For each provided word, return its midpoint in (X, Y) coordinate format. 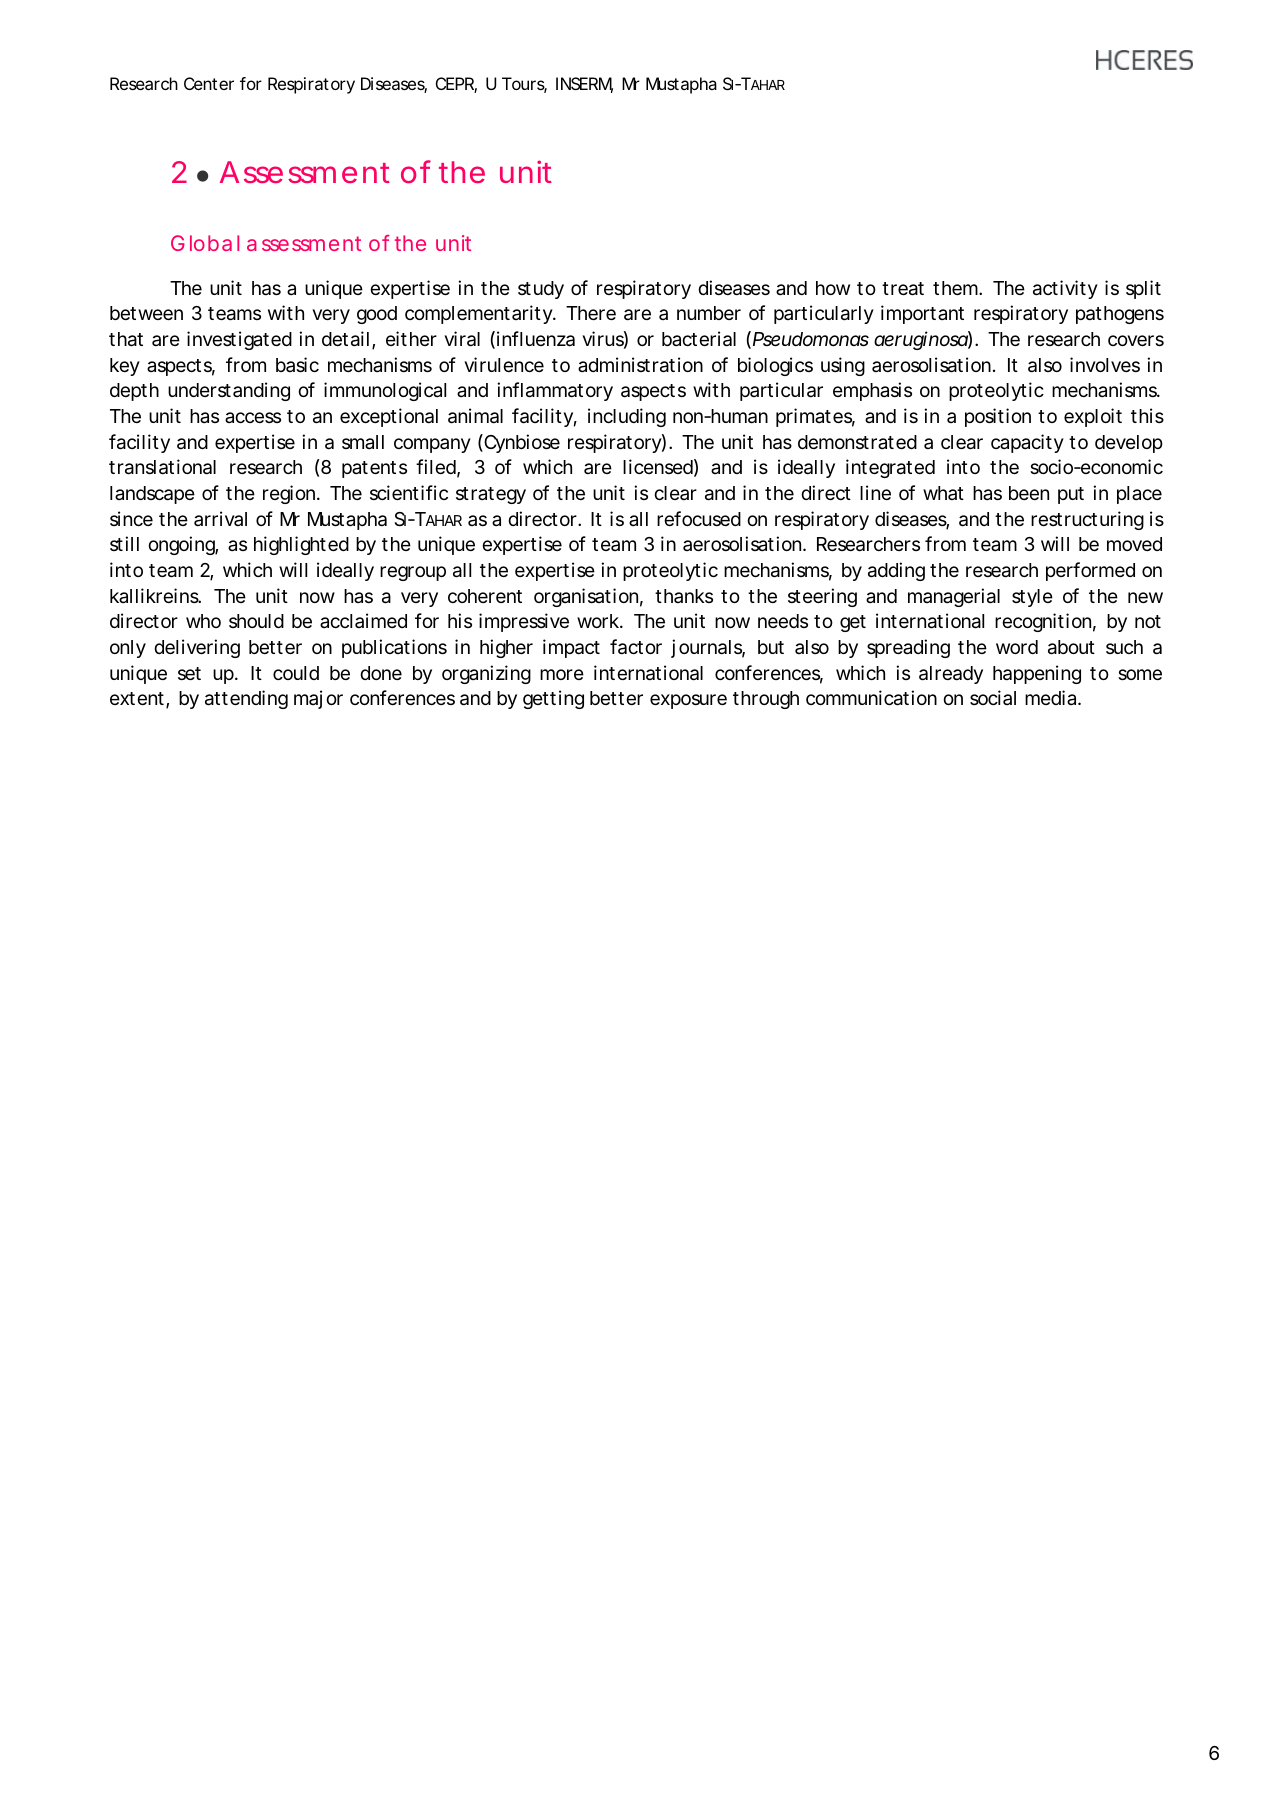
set (189, 673)
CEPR (455, 85)
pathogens (1120, 315)
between (146, 313)
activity (1065, 289)
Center (209, 83)
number (709, 313)
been (1029, 493)
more (562, 674)
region (289, 494)
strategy (491, 495)
